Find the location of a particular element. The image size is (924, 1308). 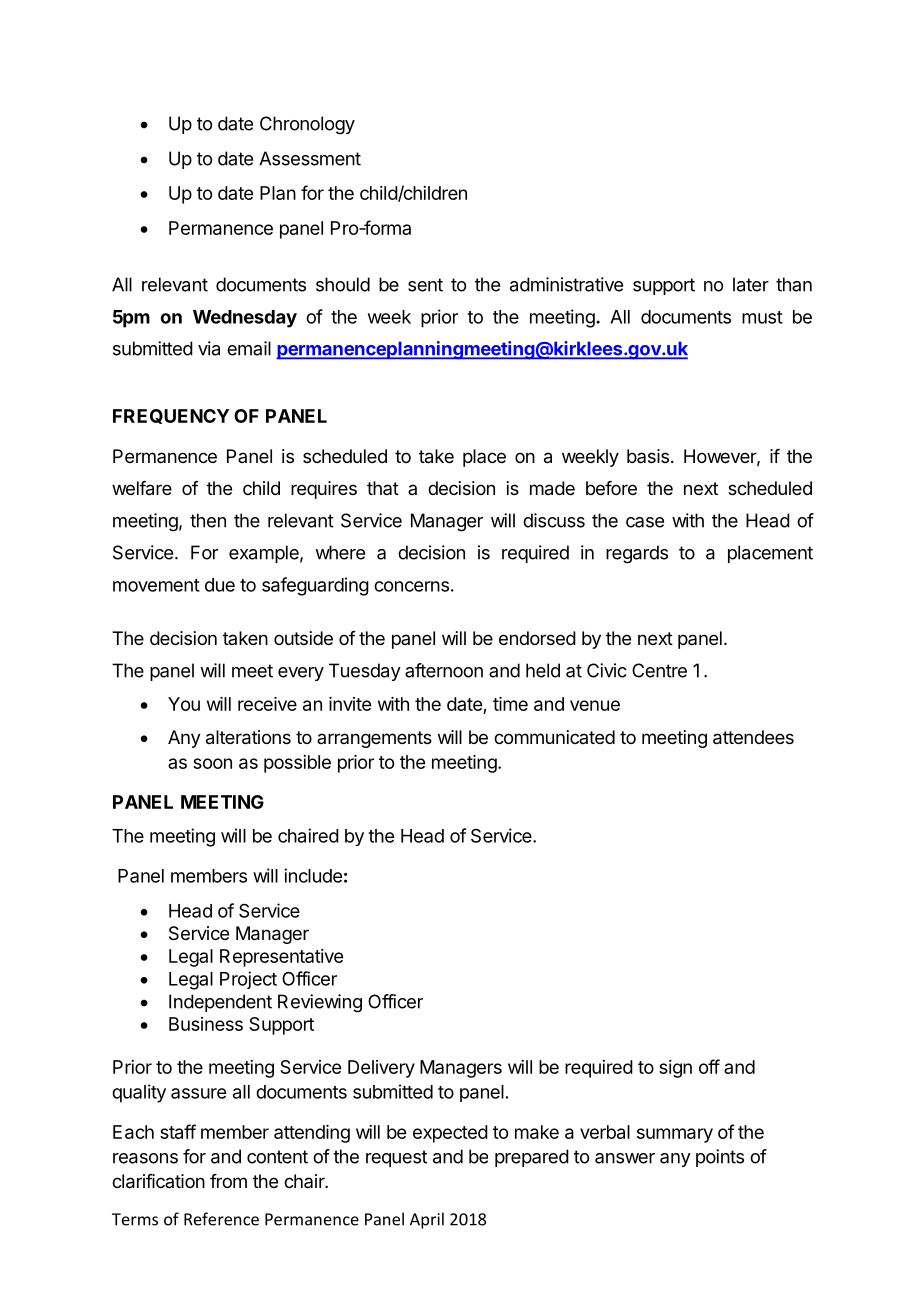

Chronology is located at coordinates (307, 125).
